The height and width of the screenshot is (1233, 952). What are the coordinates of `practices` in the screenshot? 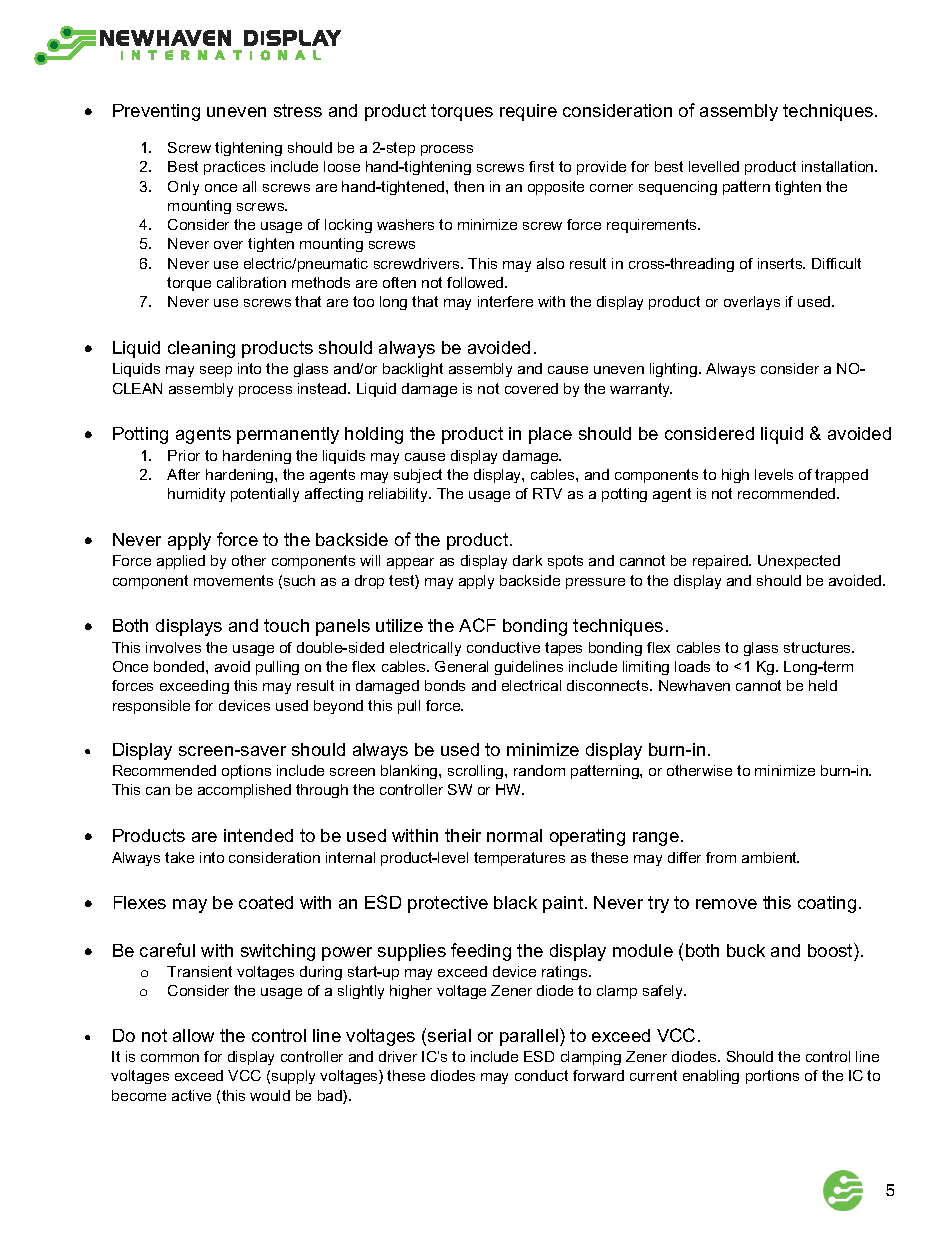 It's located at (234, 168).
